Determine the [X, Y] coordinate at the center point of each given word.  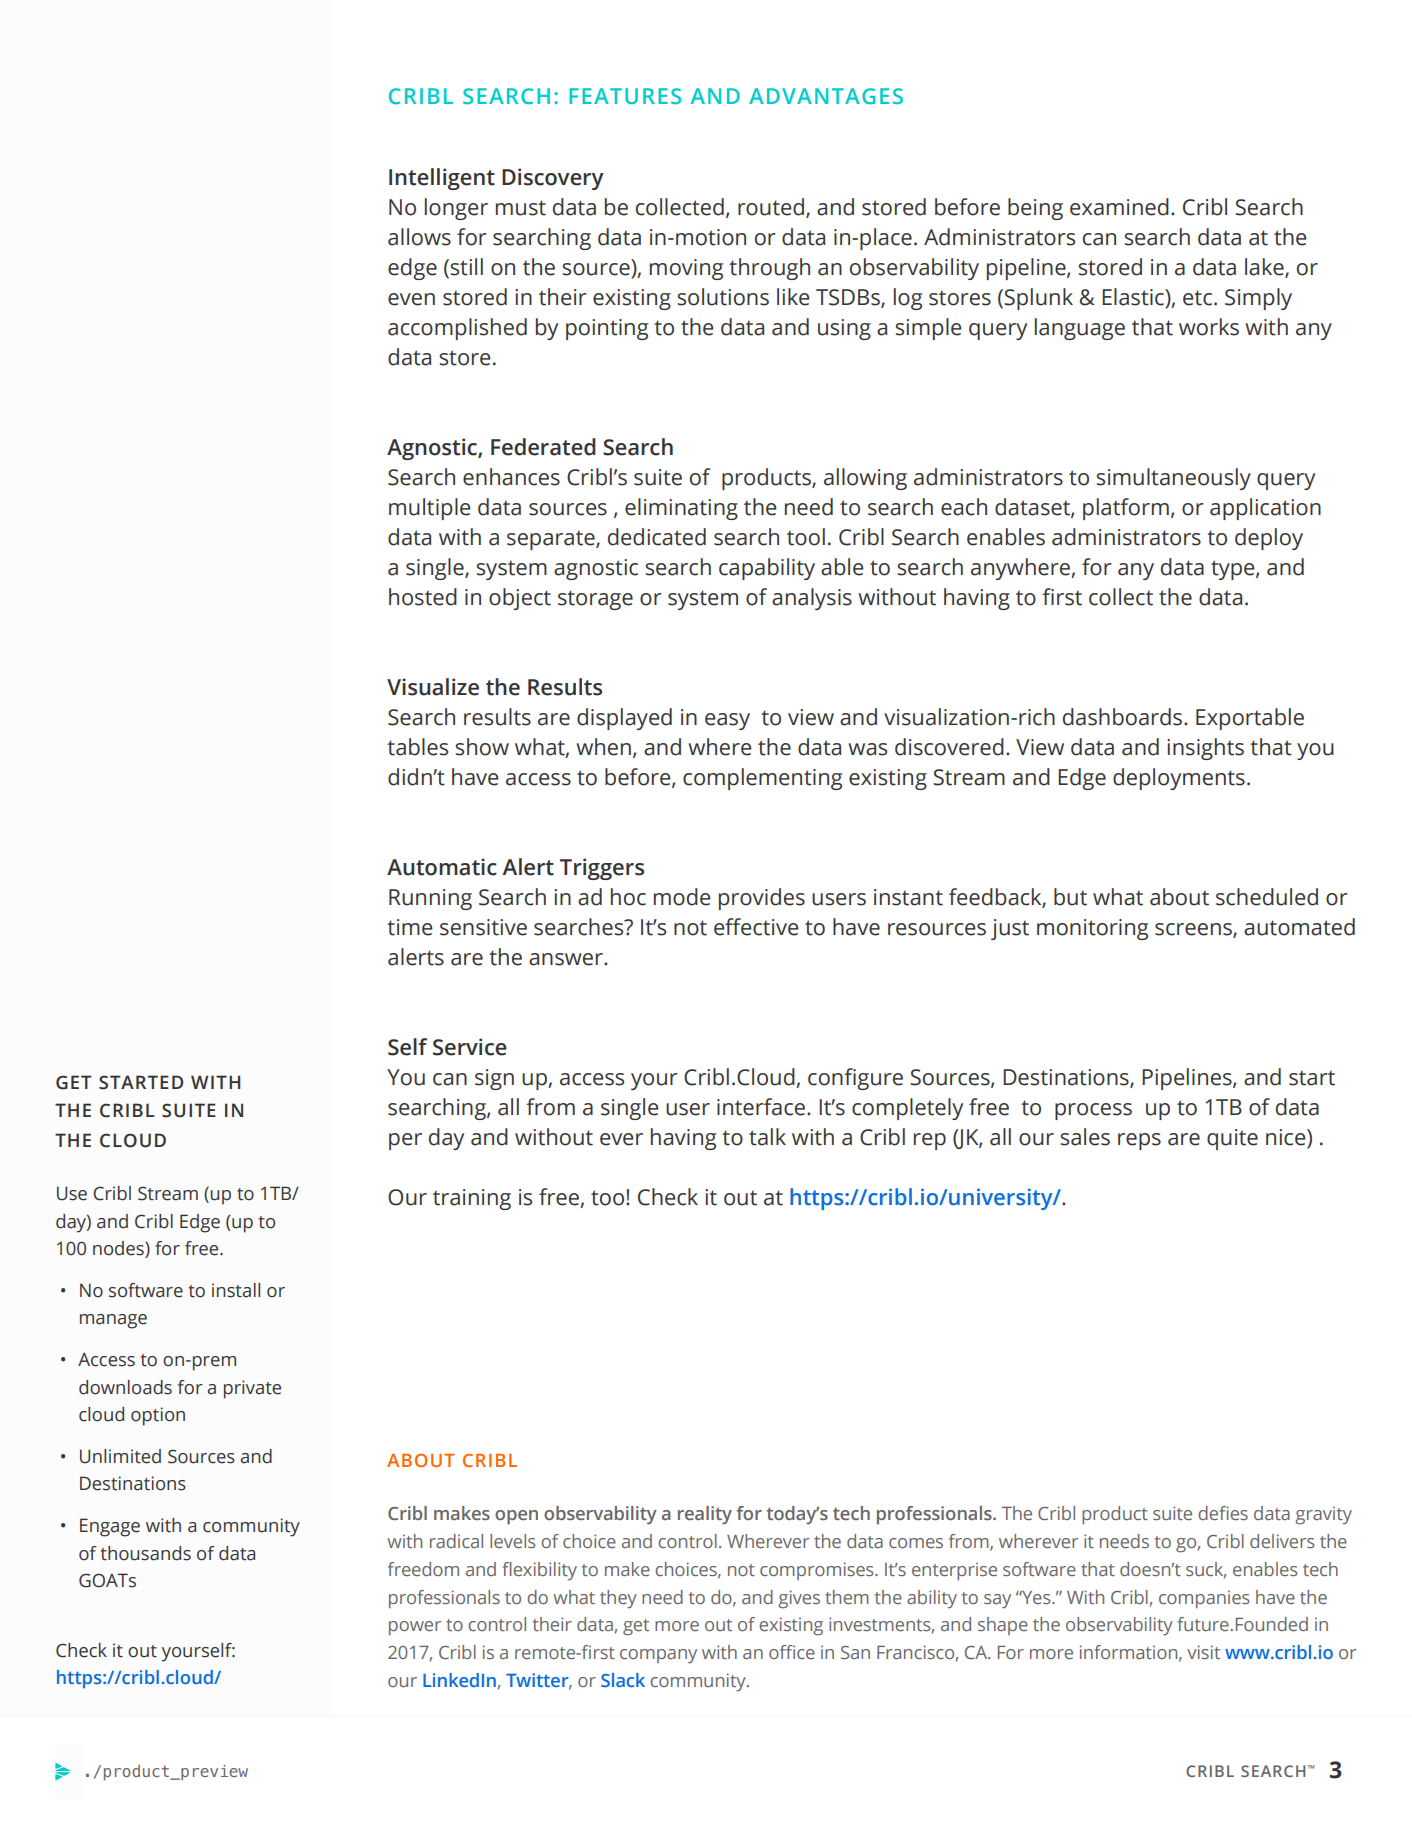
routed [771, 207]
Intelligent [442, 179]
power [415, 1628]
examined [1119, 207]
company [658, 1656]
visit [1203, 1652]
